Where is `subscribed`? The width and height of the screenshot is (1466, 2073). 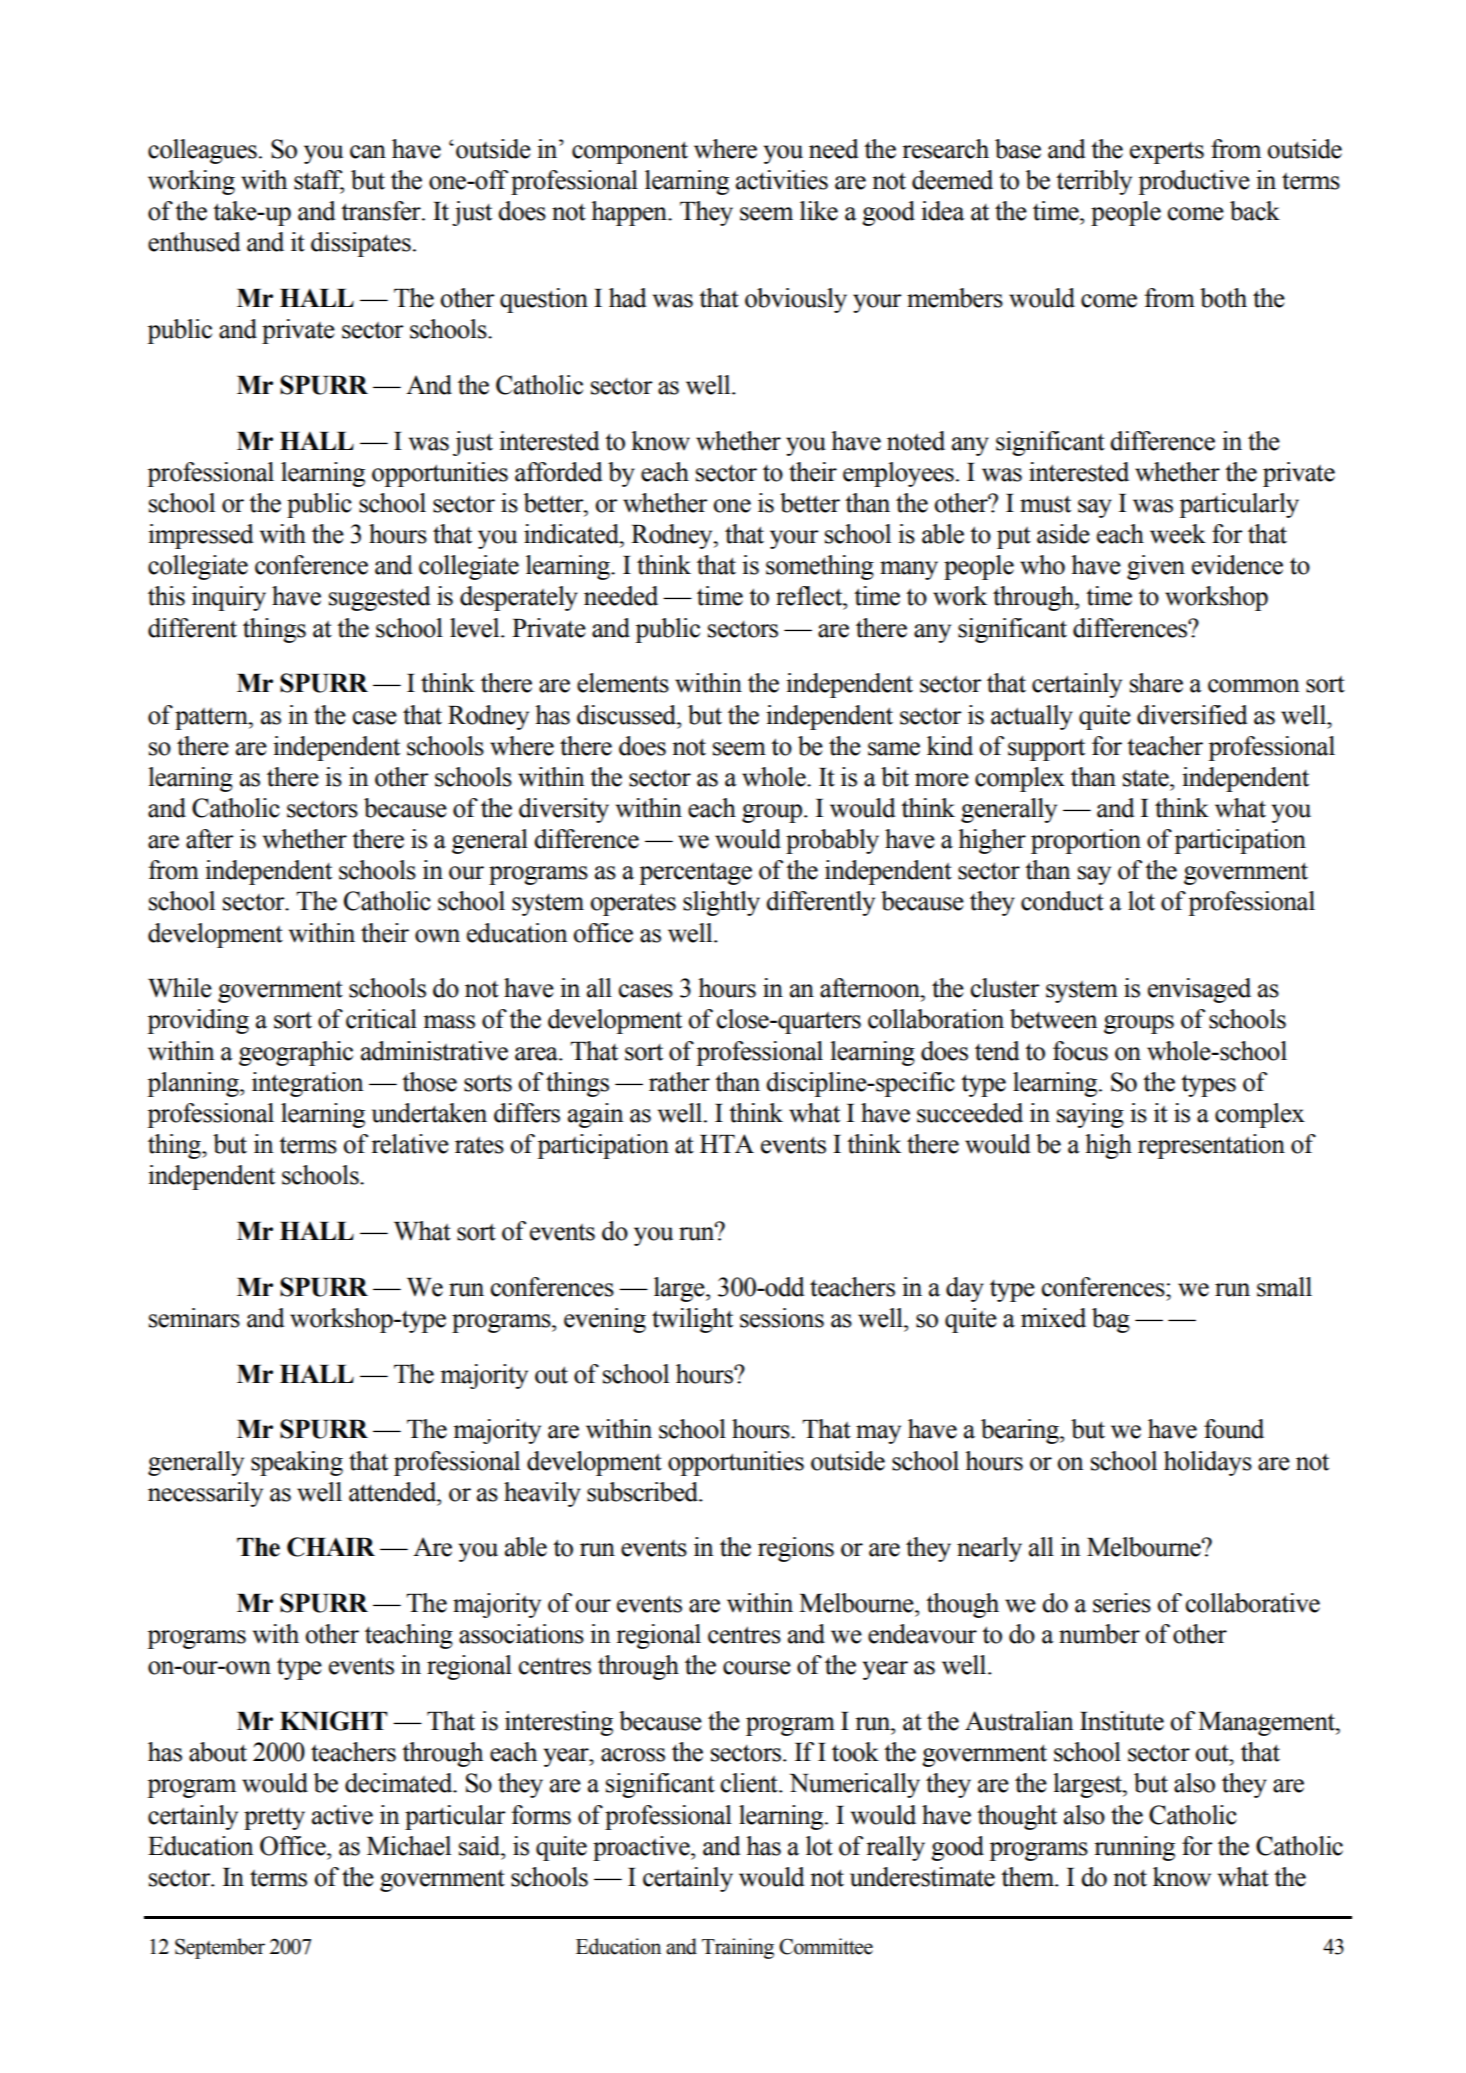 subscribed is located at coordinates (644, 1492).
